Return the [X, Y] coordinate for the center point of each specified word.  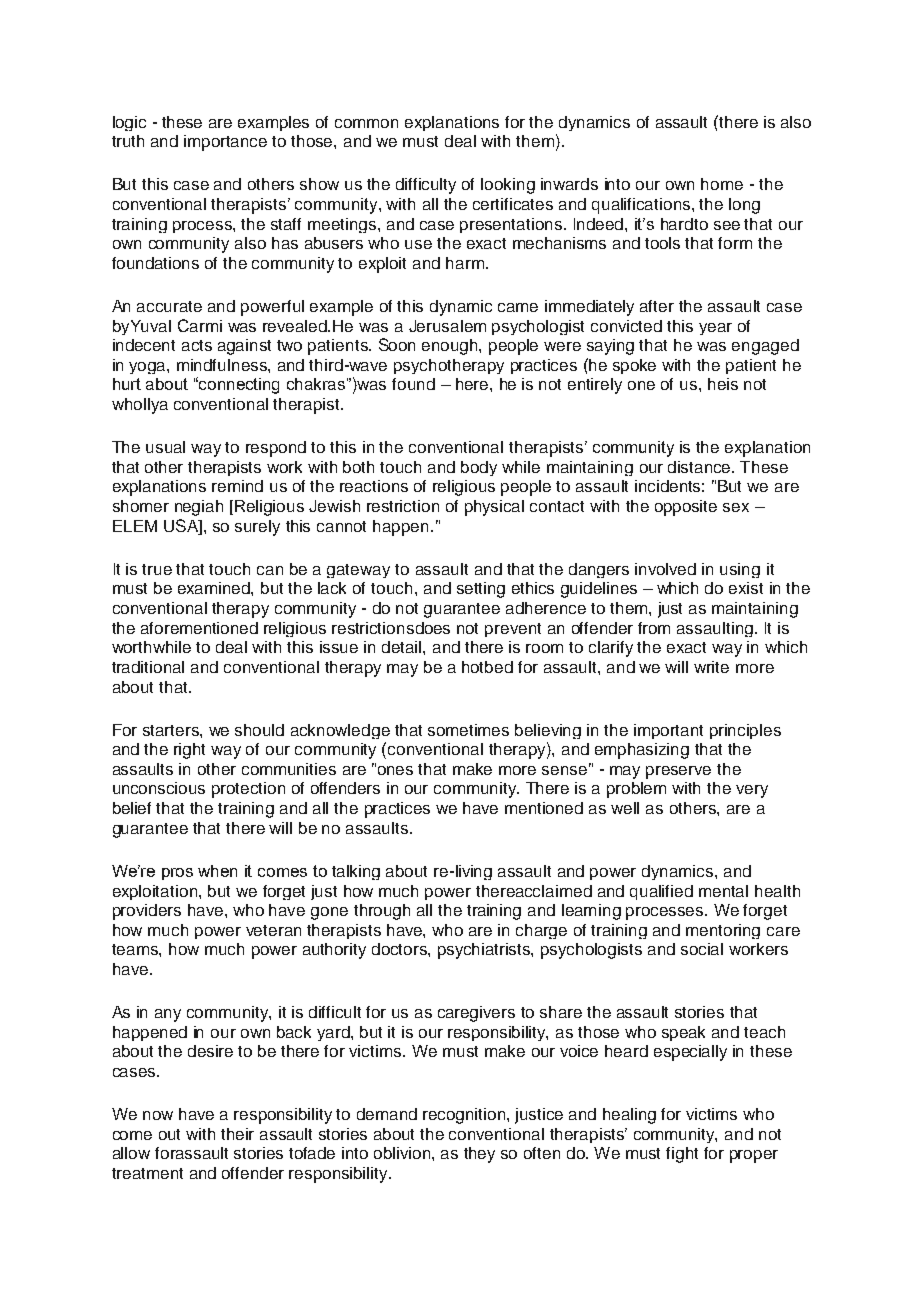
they [479, 1155]
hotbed [487, 667]
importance [225, 143]
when [217, 871]
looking [508, 186]
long [744, 206]
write [711, 667]
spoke [634, 366]
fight [682, 1155]
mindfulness [223, 365]
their [237, 1134]
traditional [148, 667]
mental [723, 891]
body [479, 468]
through [382, 912]
